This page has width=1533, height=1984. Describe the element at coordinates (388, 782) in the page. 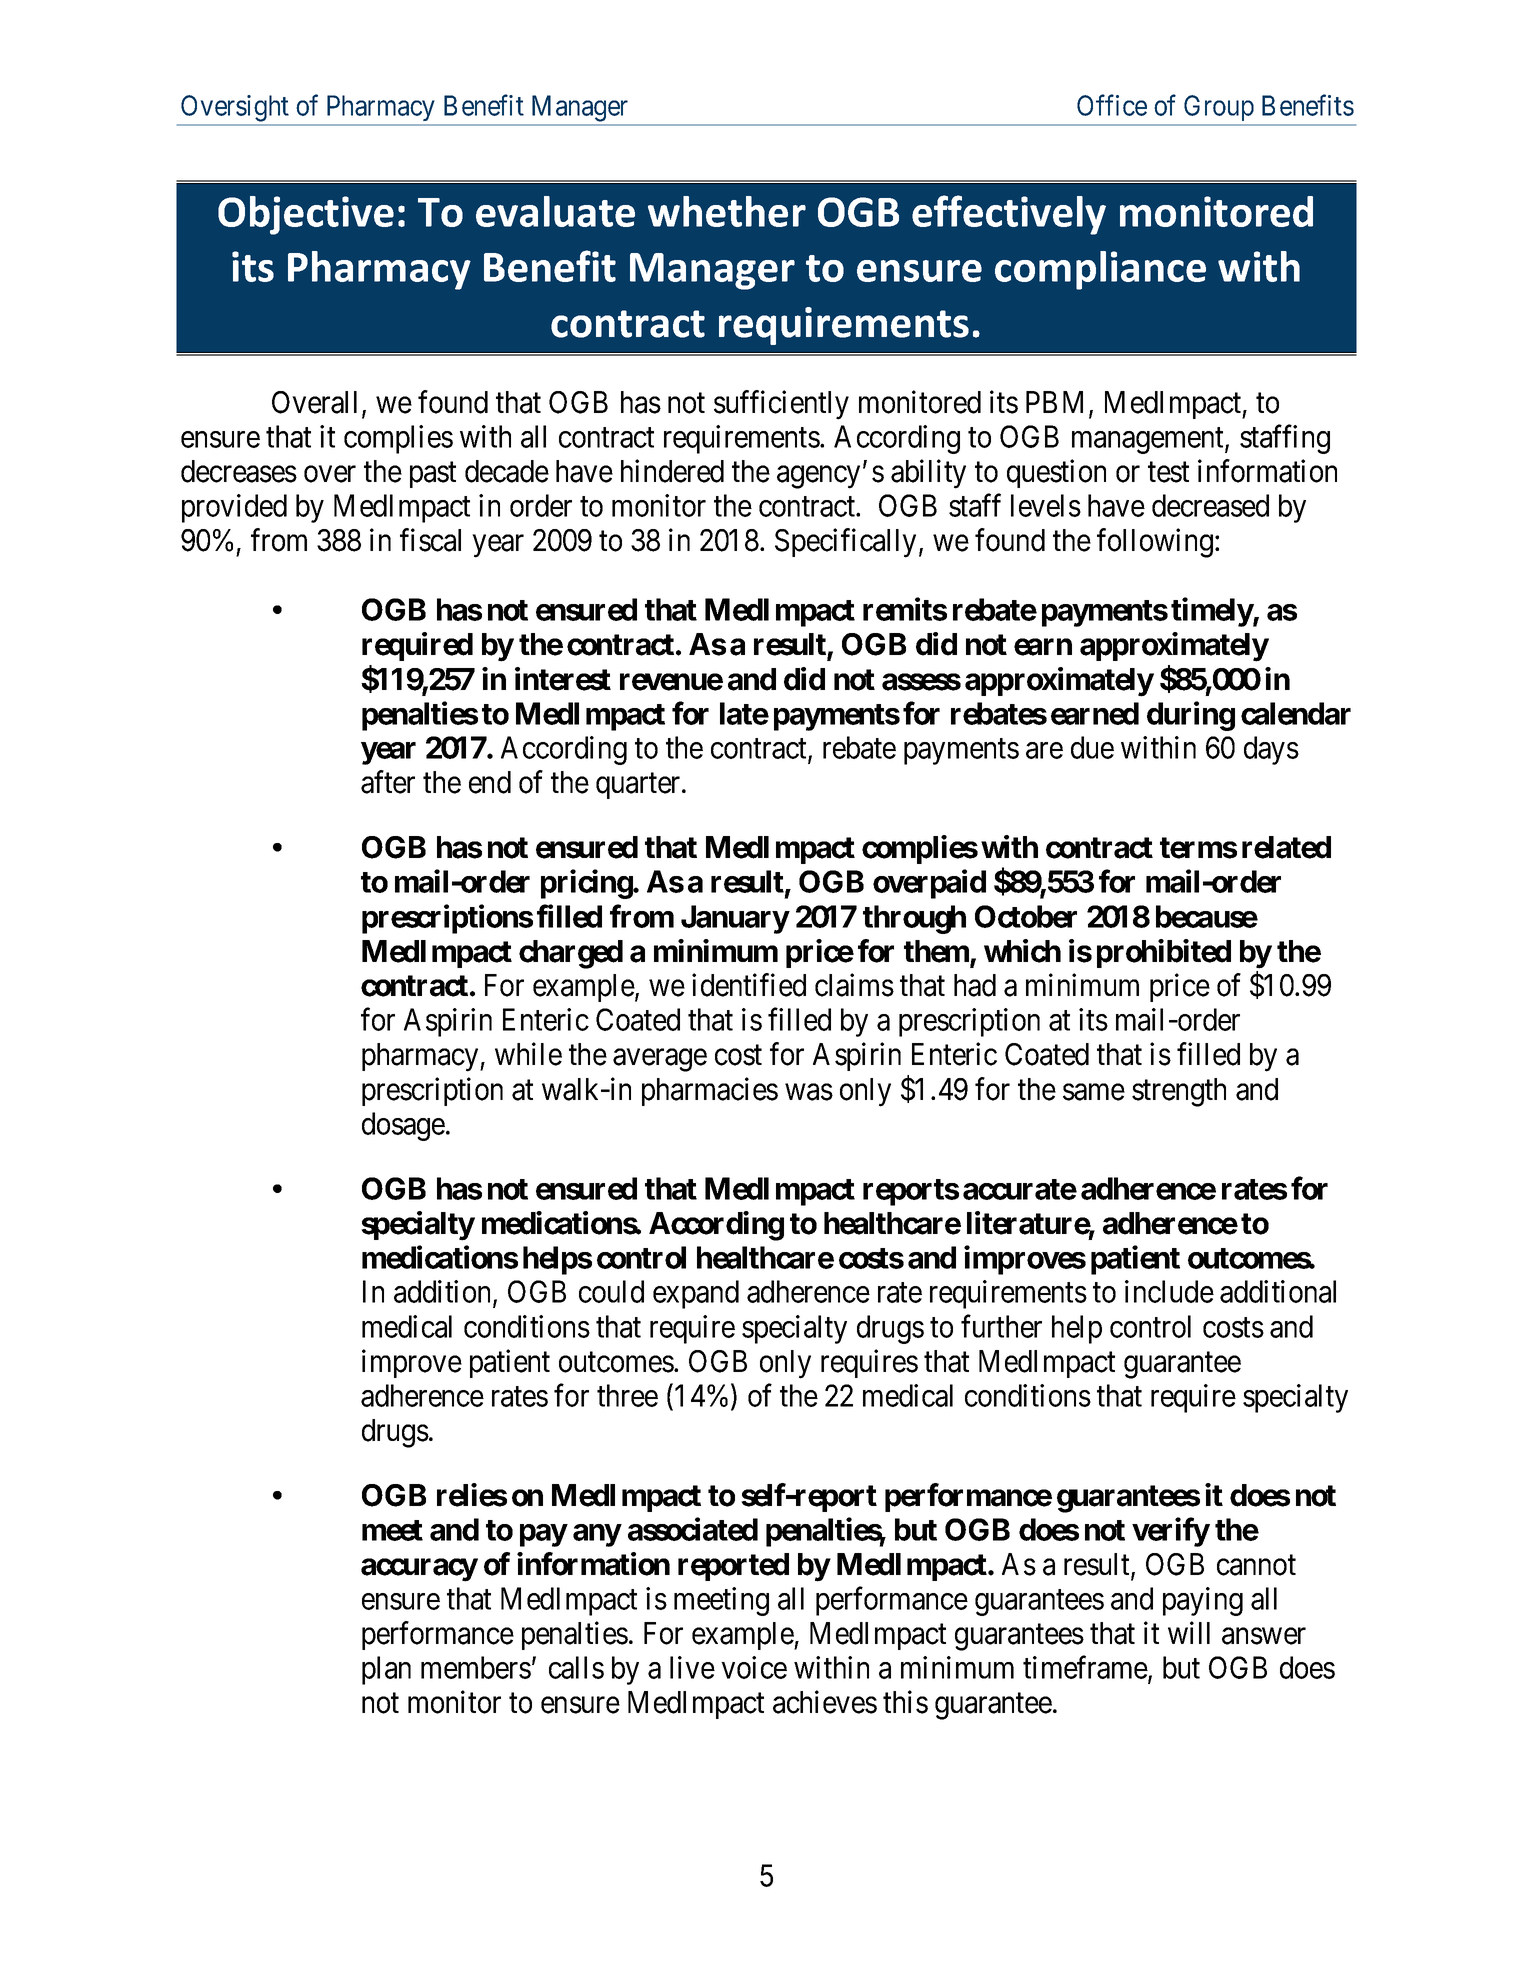

I see `after` at that location.
